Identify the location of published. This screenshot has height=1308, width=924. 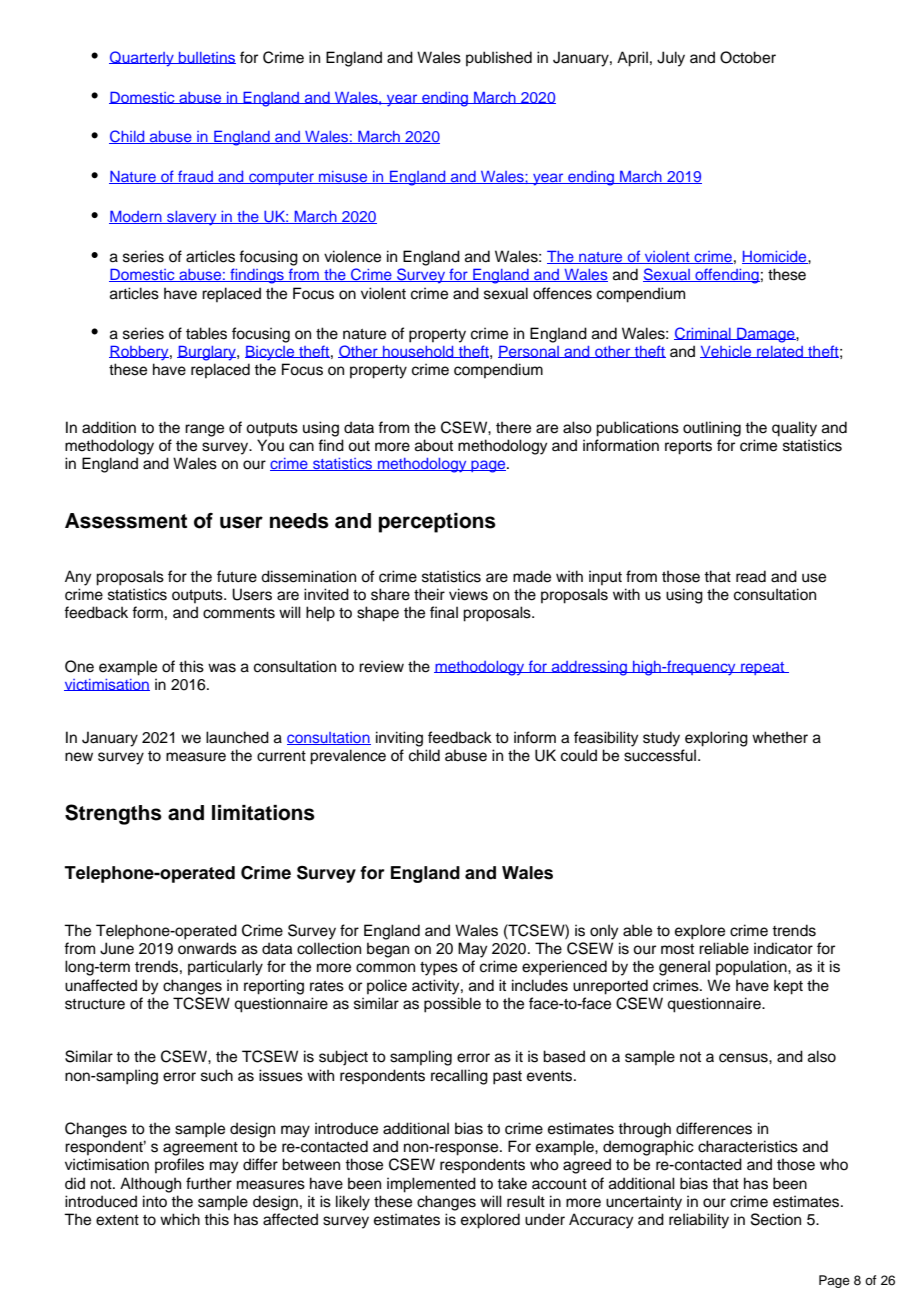
(499, 58).
